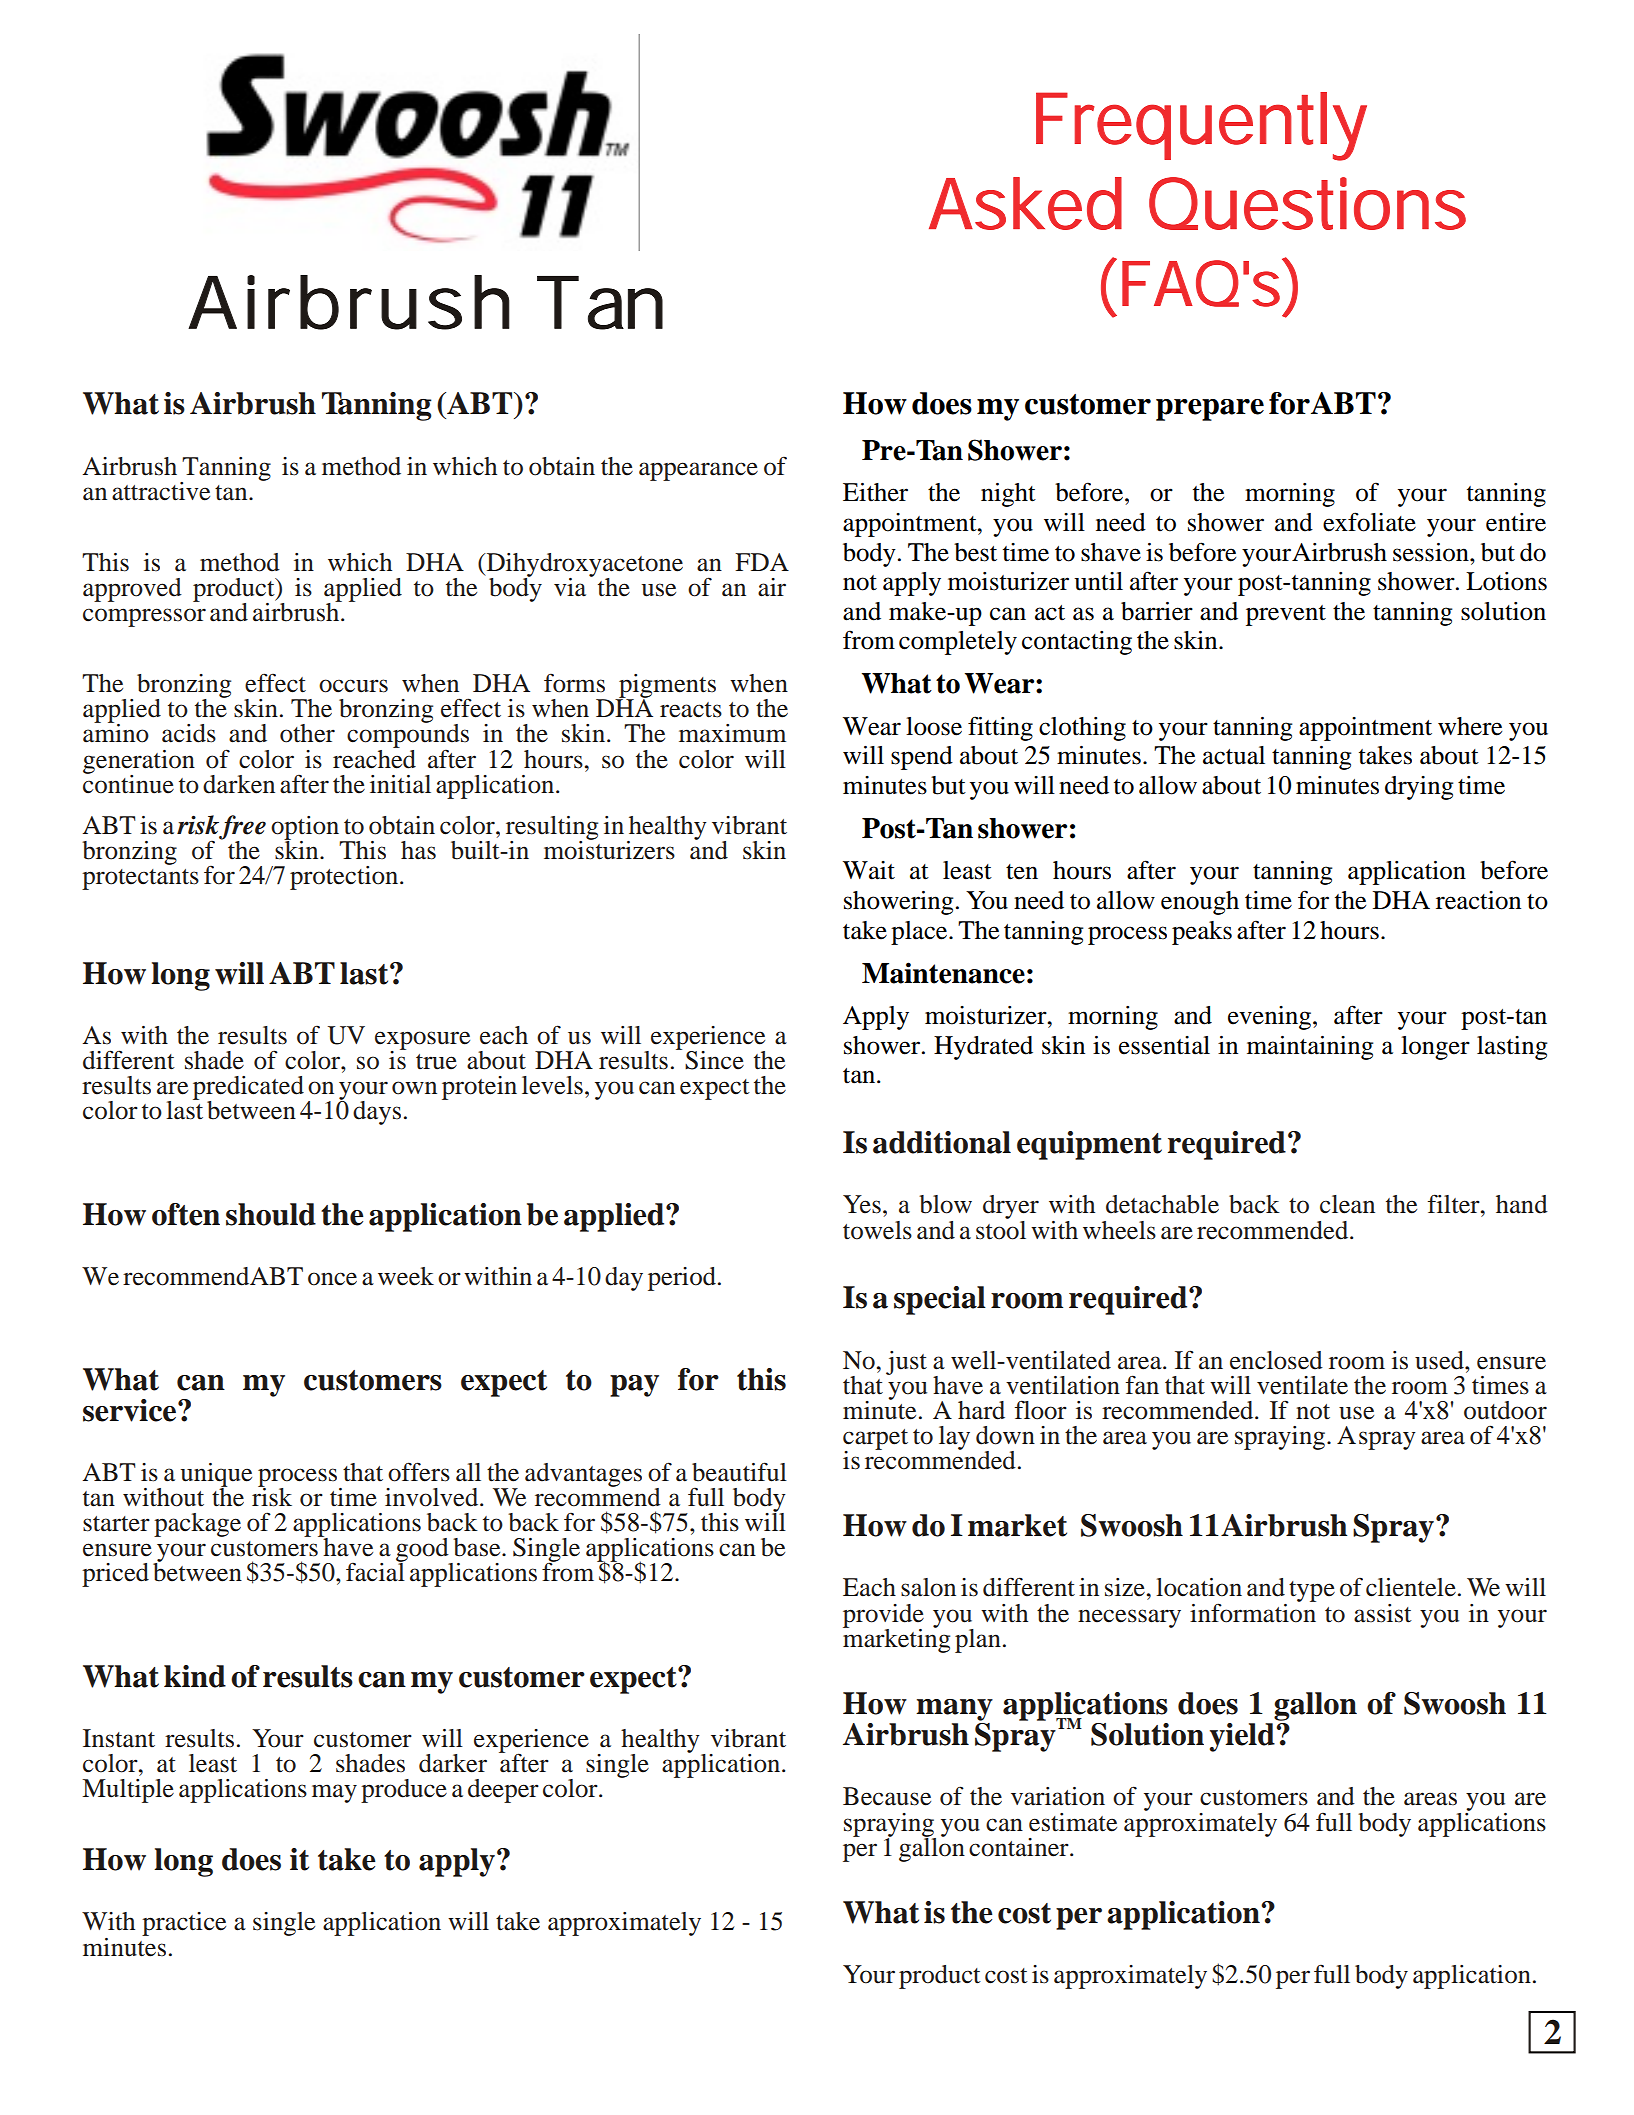 This page has width=1634, height=2115. Describe the element at coordinates (307, 733) in the page. I see `other` at that location.
